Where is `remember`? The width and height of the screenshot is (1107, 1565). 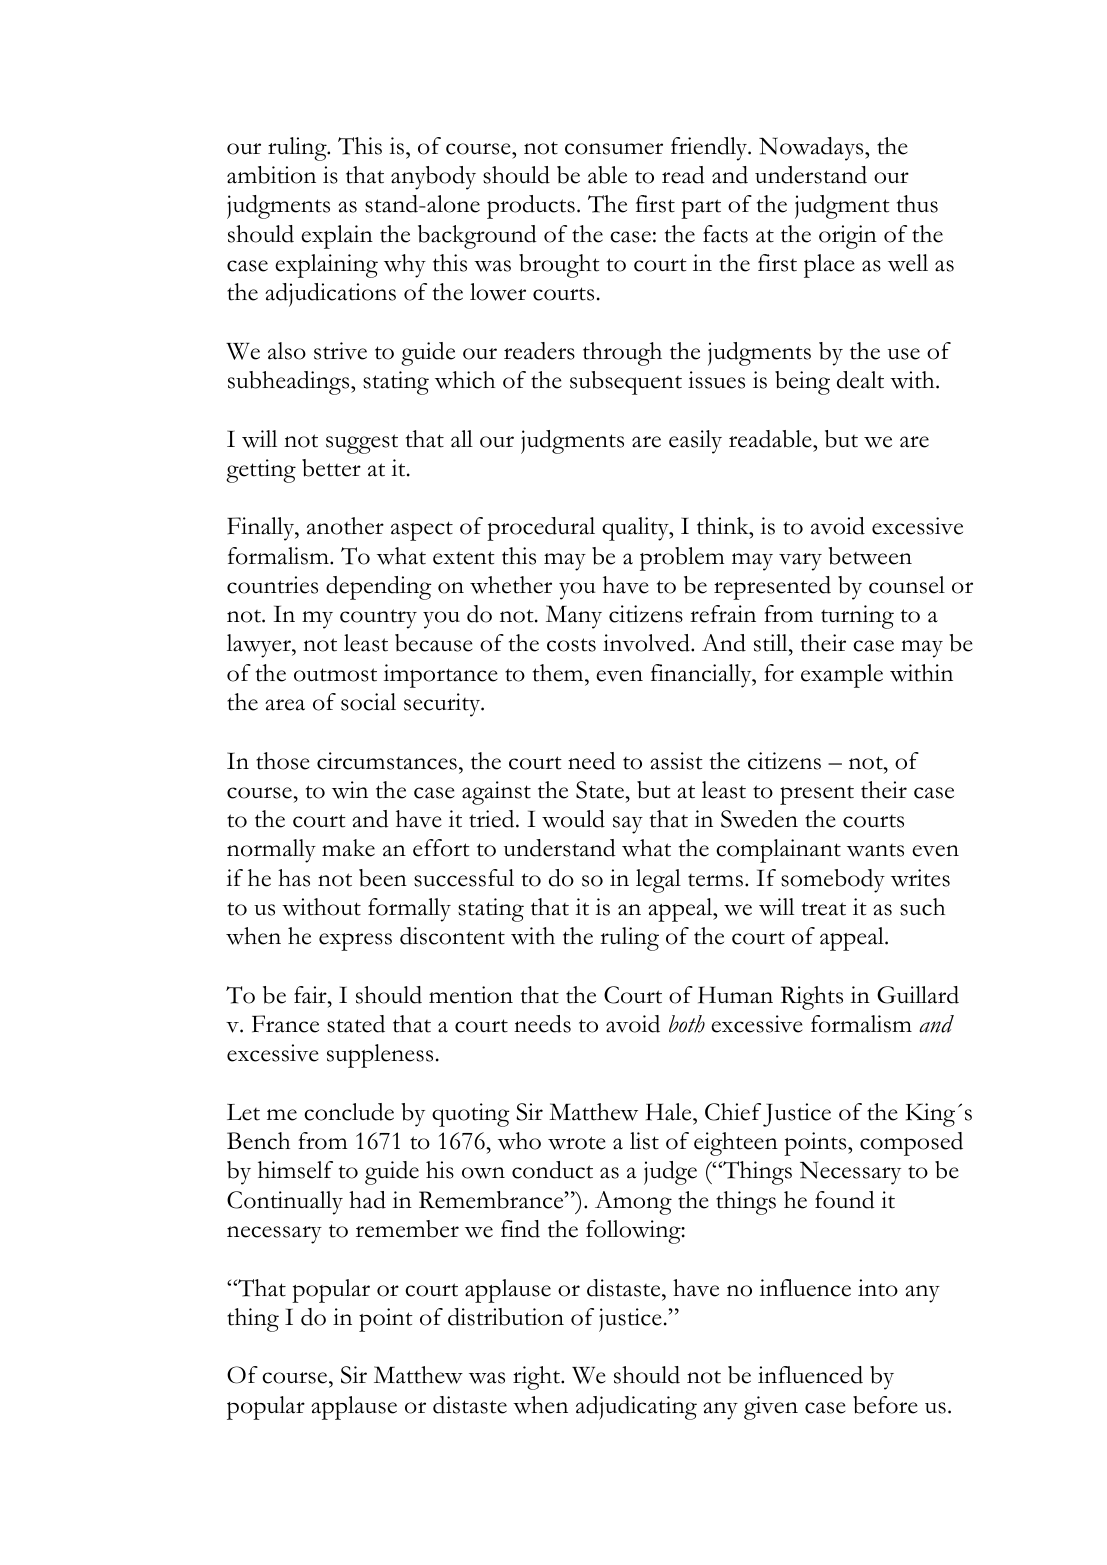 remember is located at coordinates (407, 1229).
